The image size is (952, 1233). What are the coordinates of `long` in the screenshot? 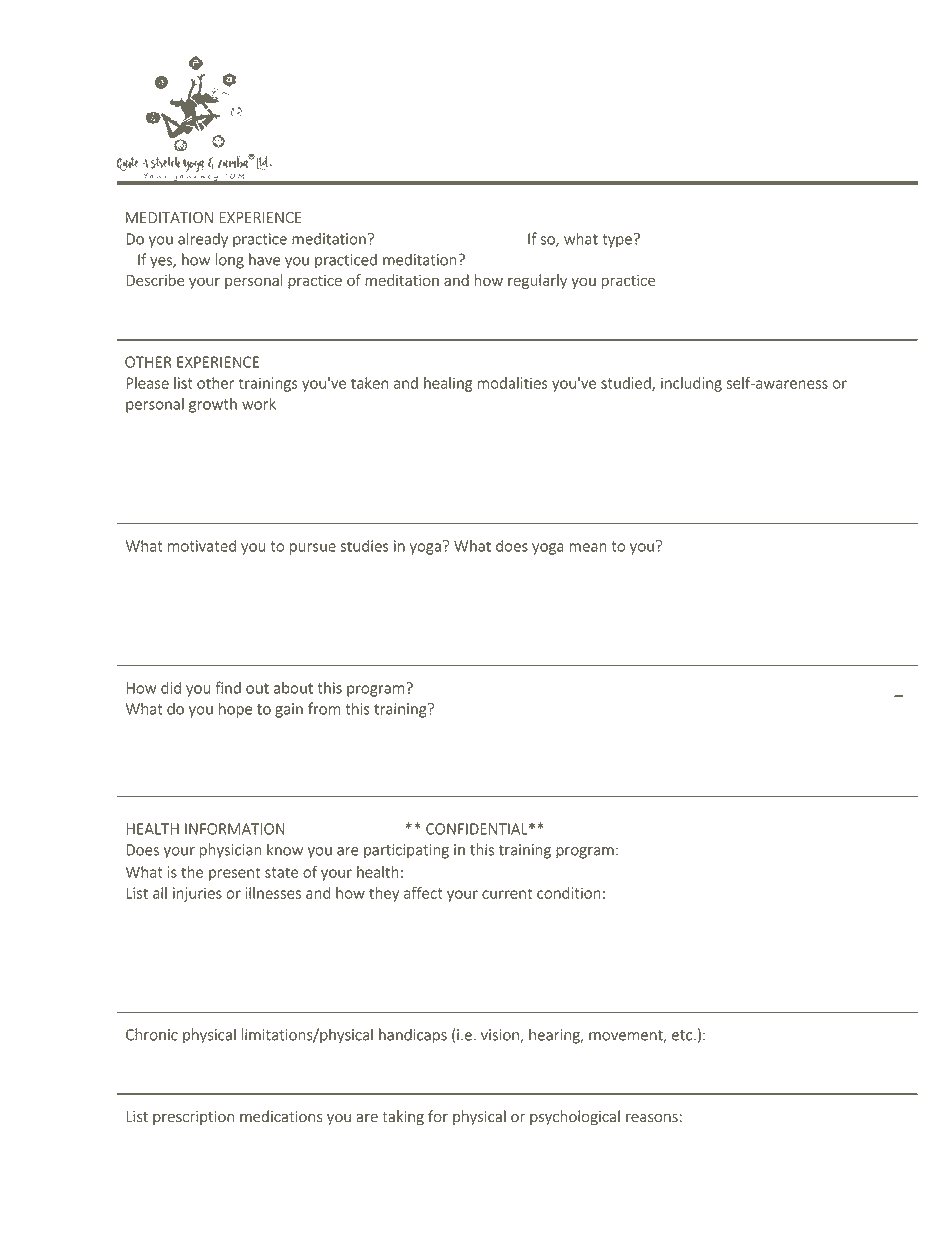 It's located at (230, 261).
